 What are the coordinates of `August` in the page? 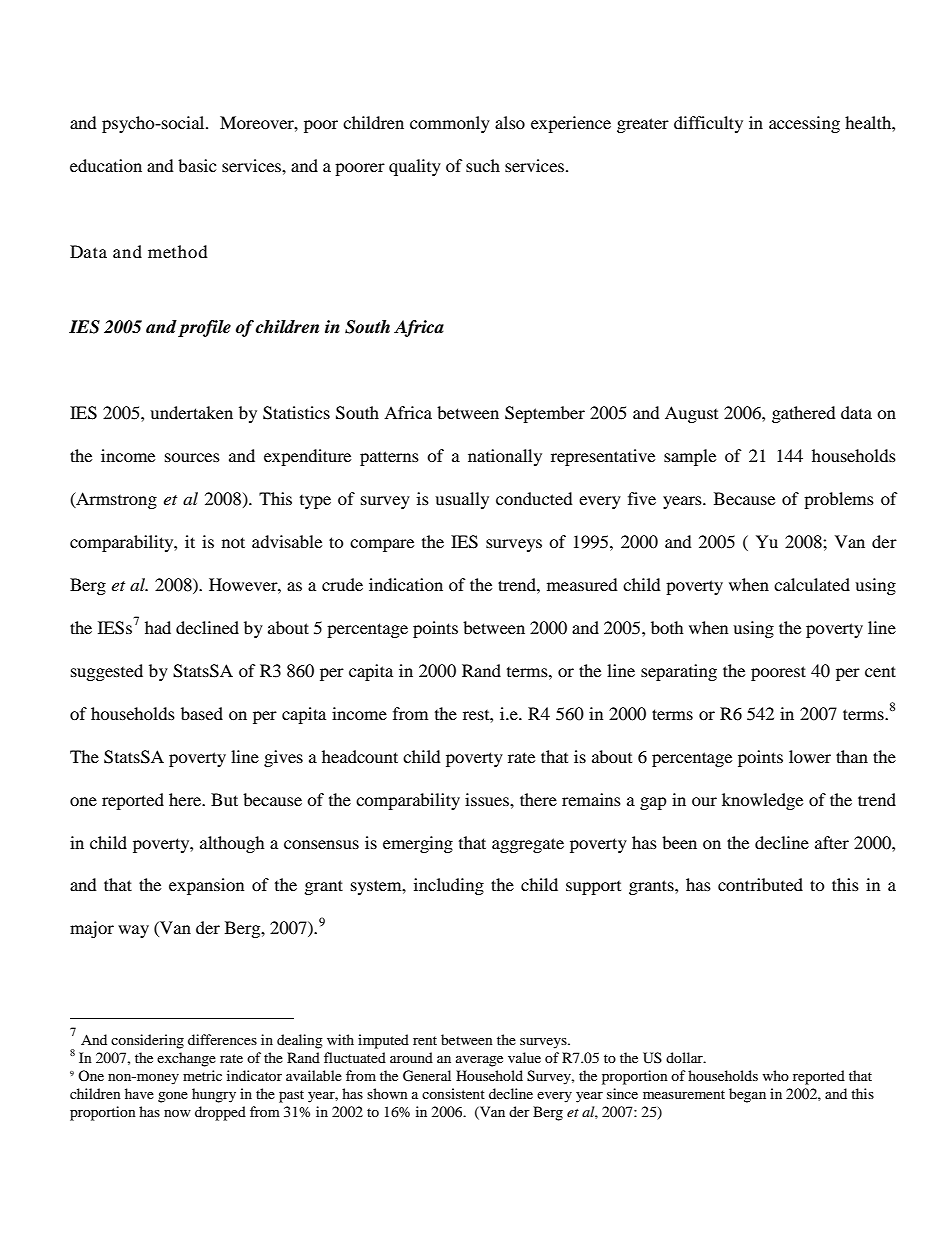 It's located at (691, 414).
